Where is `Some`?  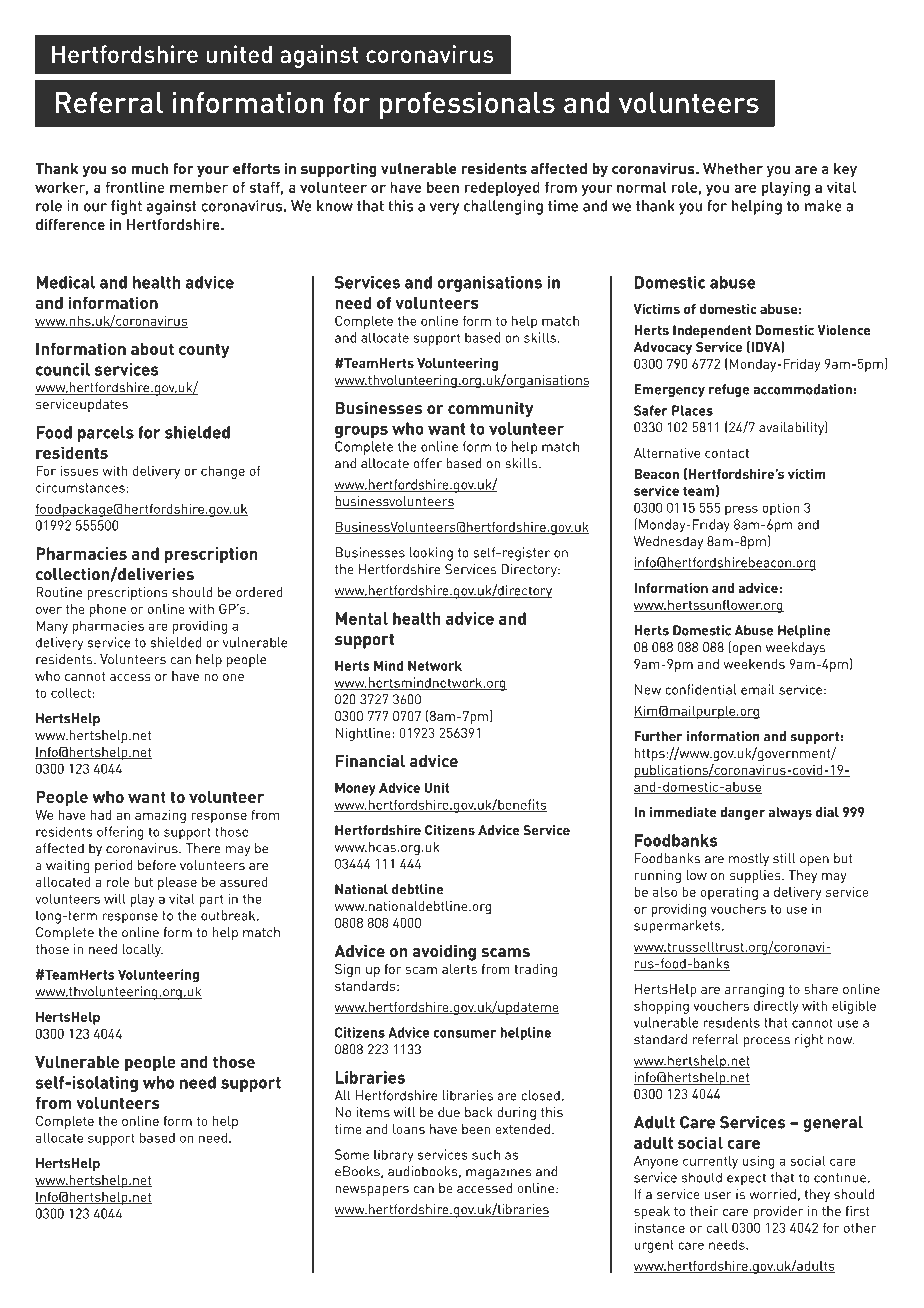
Some is located at coordinates (352, 1154).
